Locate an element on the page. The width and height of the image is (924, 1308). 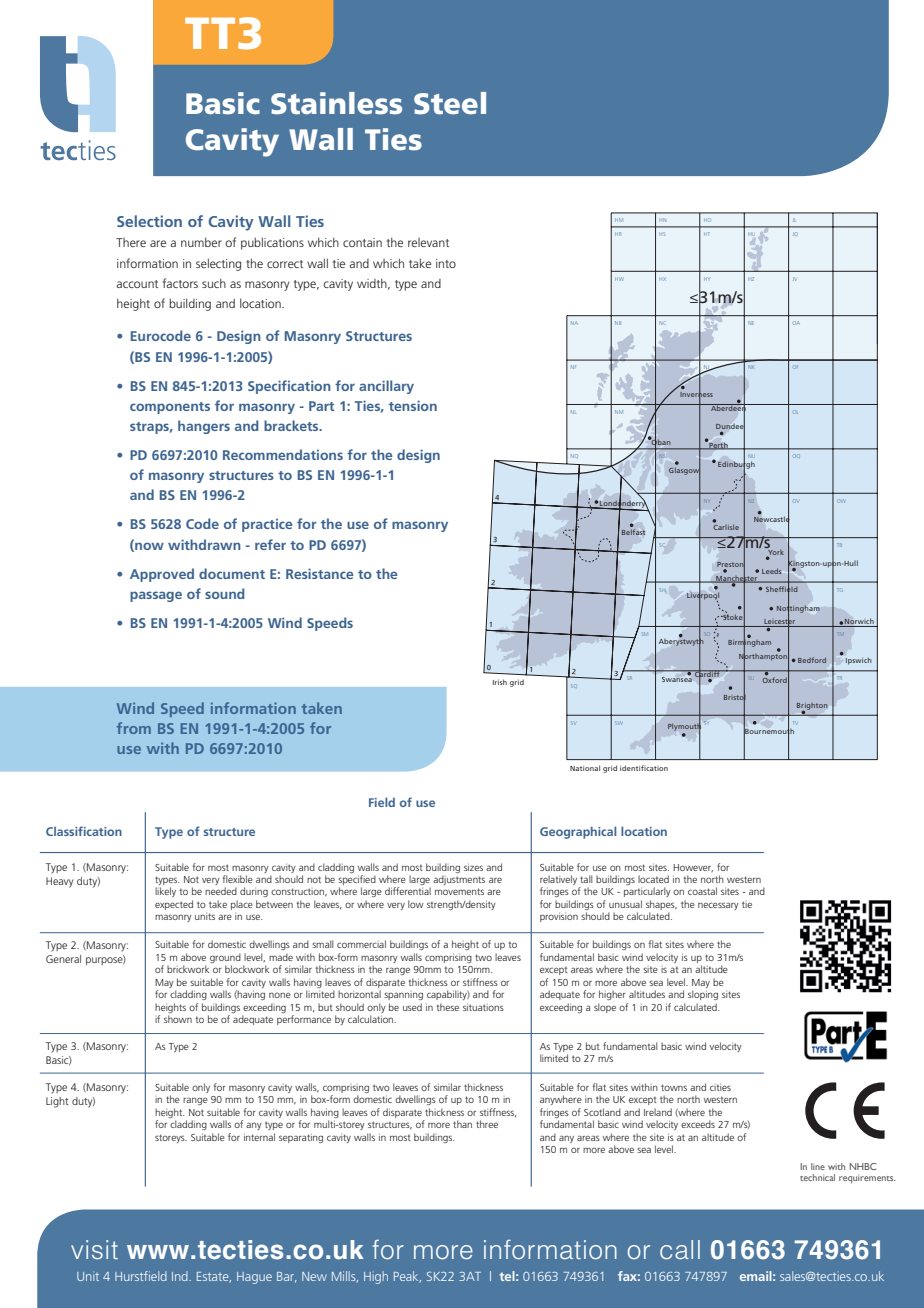
necessary is located at coordinates (718, 906).
